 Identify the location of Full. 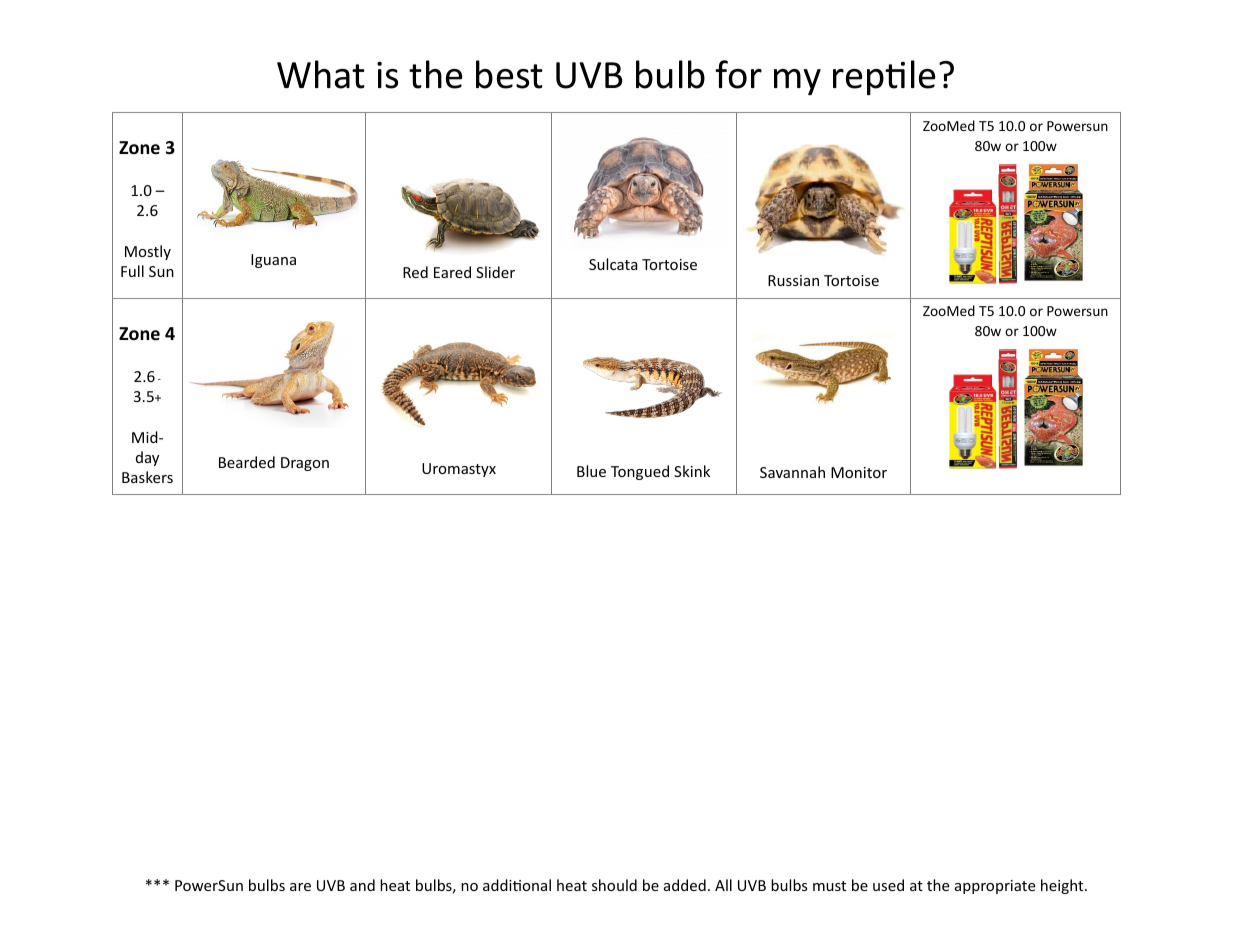
(132, 271).
